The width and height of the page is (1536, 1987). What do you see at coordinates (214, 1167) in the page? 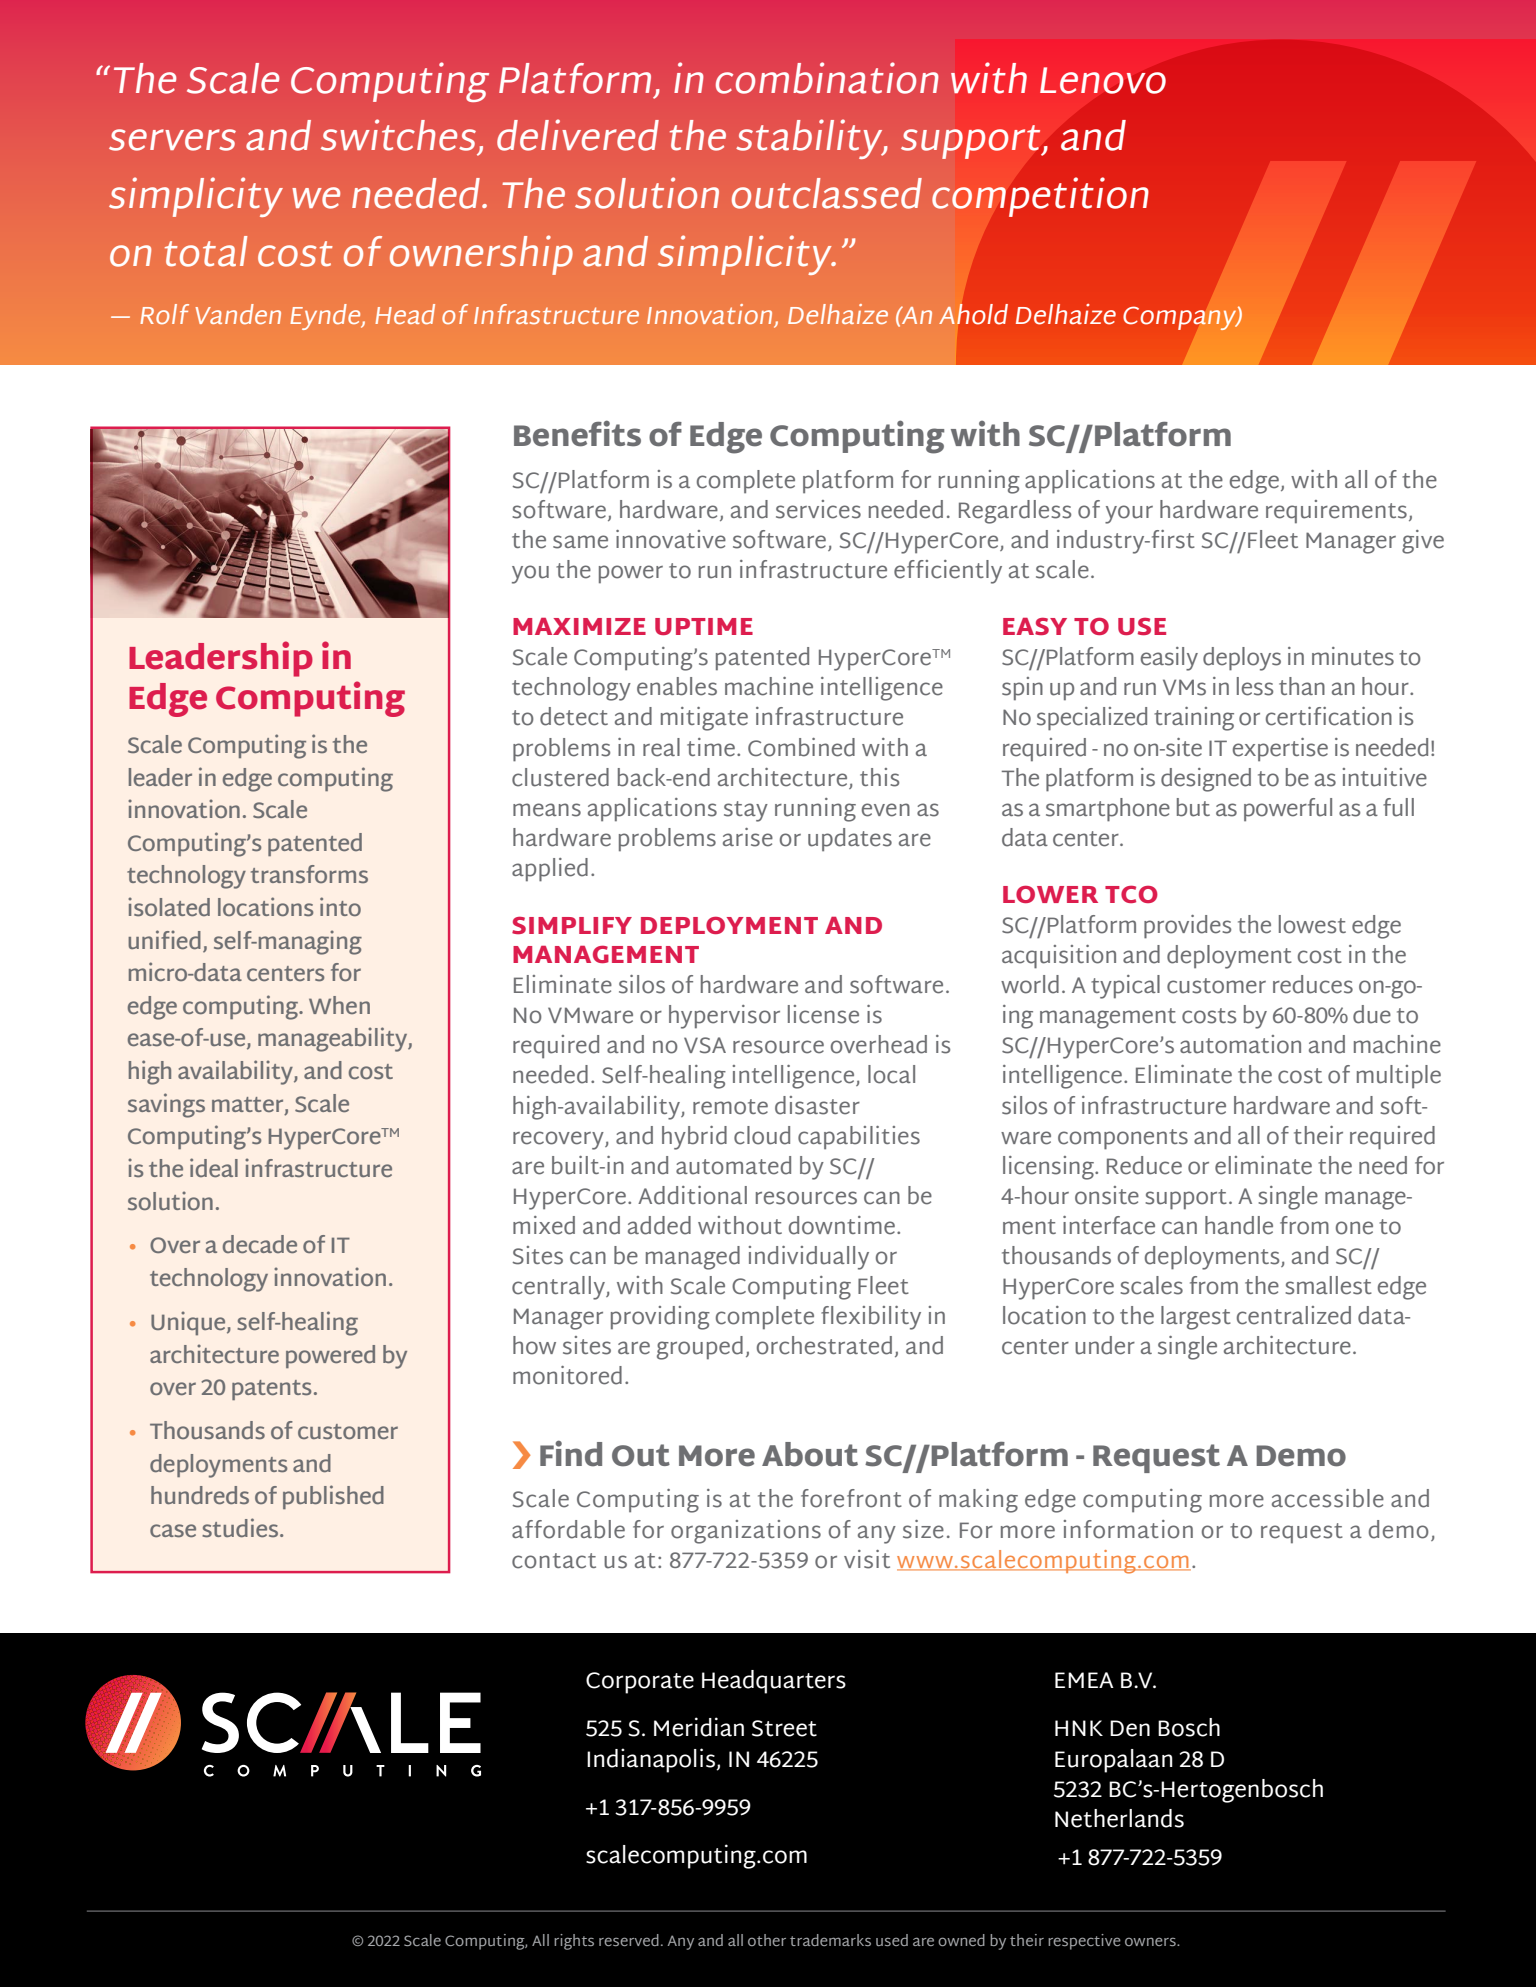
I see `ideal` at bounding box center [214, 1167].
